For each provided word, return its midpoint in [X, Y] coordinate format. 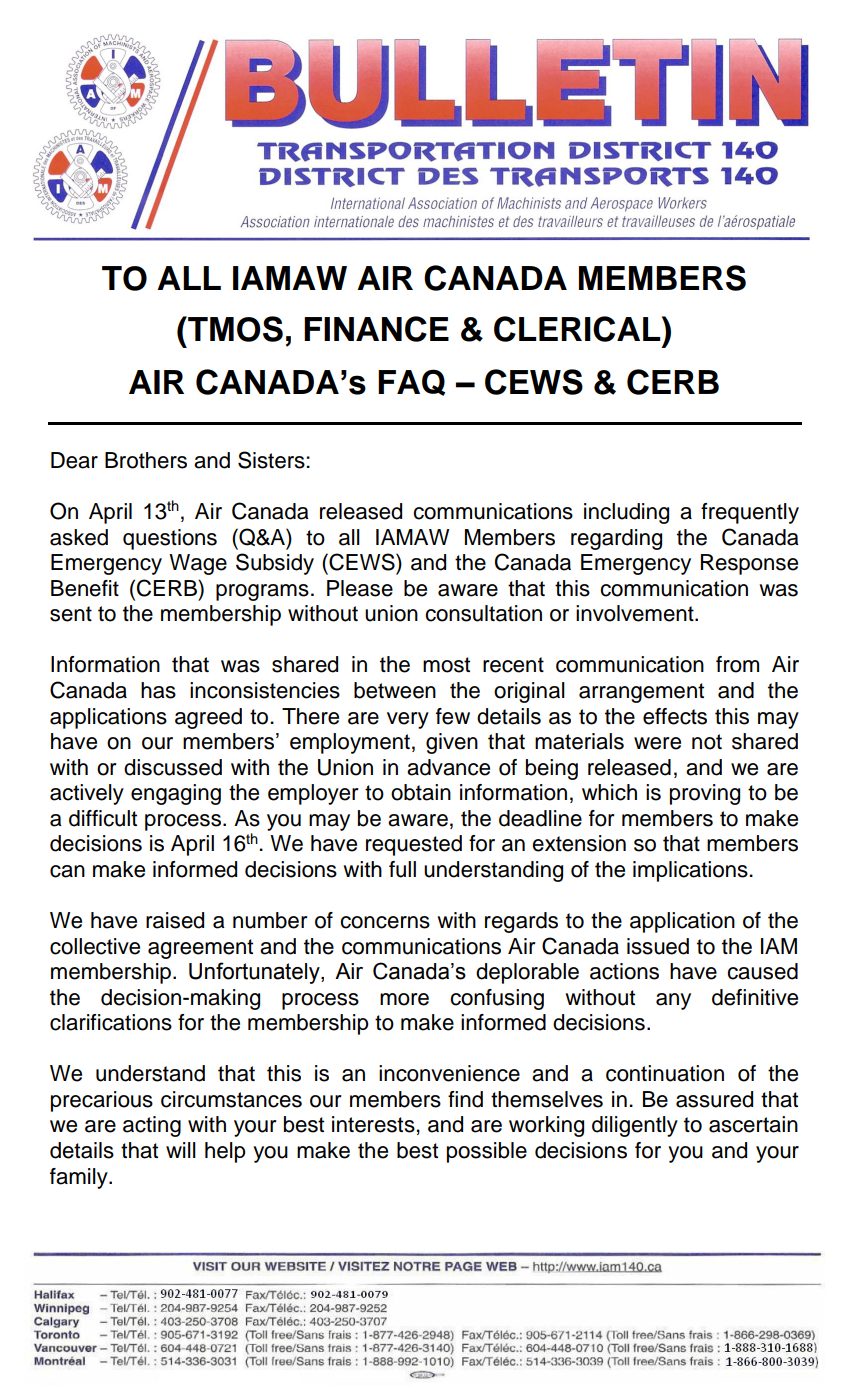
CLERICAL [578, 329]
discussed [173, 767]
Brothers [146, 460]
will [181, 1150]
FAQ [411, 382]
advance [448, 767]
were [657, 743]
